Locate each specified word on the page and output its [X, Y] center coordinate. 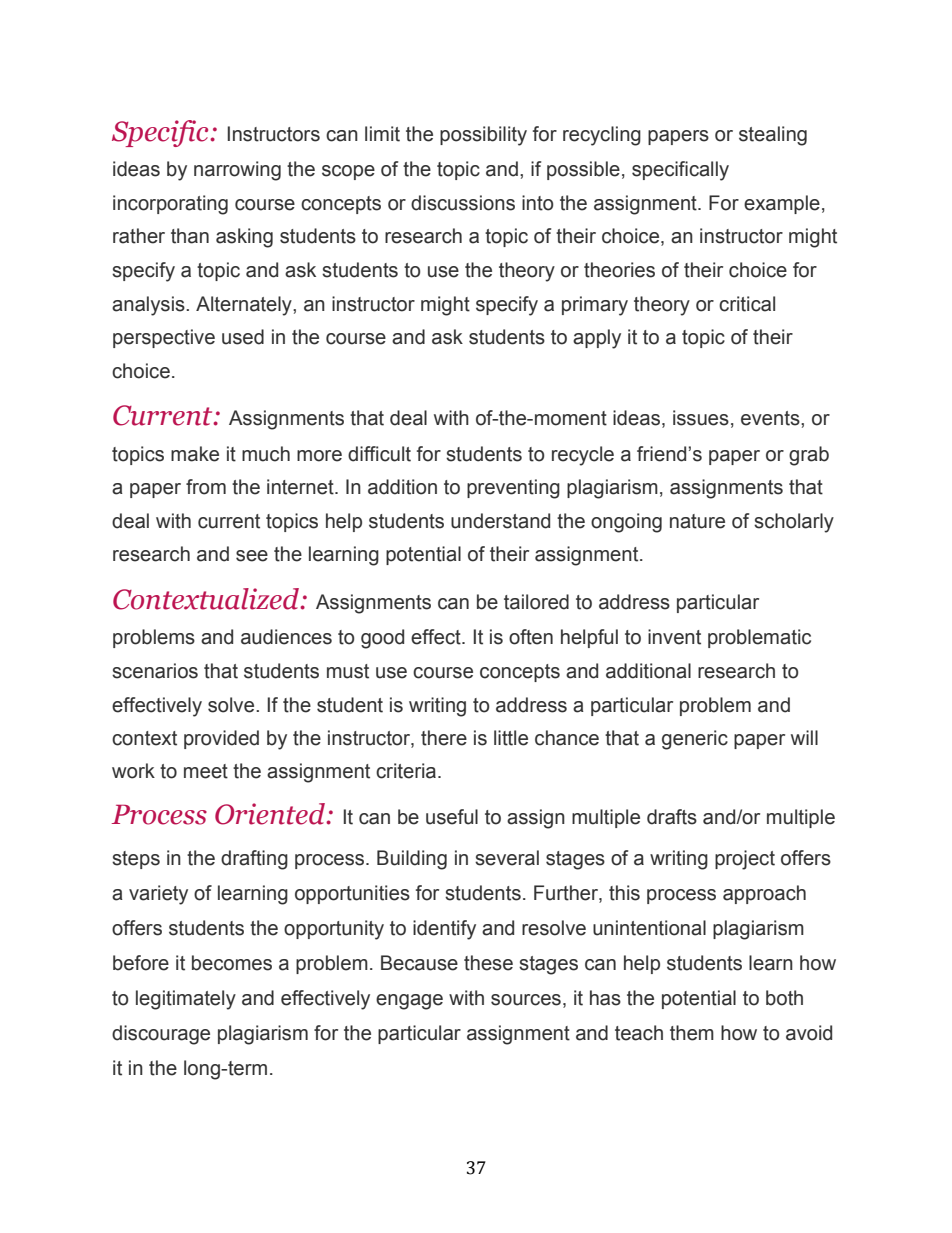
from [206, 487]
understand [500, 521]
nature [697, 521]
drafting [254, 860]
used [243, 337]
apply [597, 339]
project [745, 860]
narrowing [237, 171]
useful [452, 817]
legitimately [186, 1000]
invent [674, 637]
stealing [773, 136]
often [531, 637]
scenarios [155, 671]
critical [747, 304]
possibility [483, 136]
